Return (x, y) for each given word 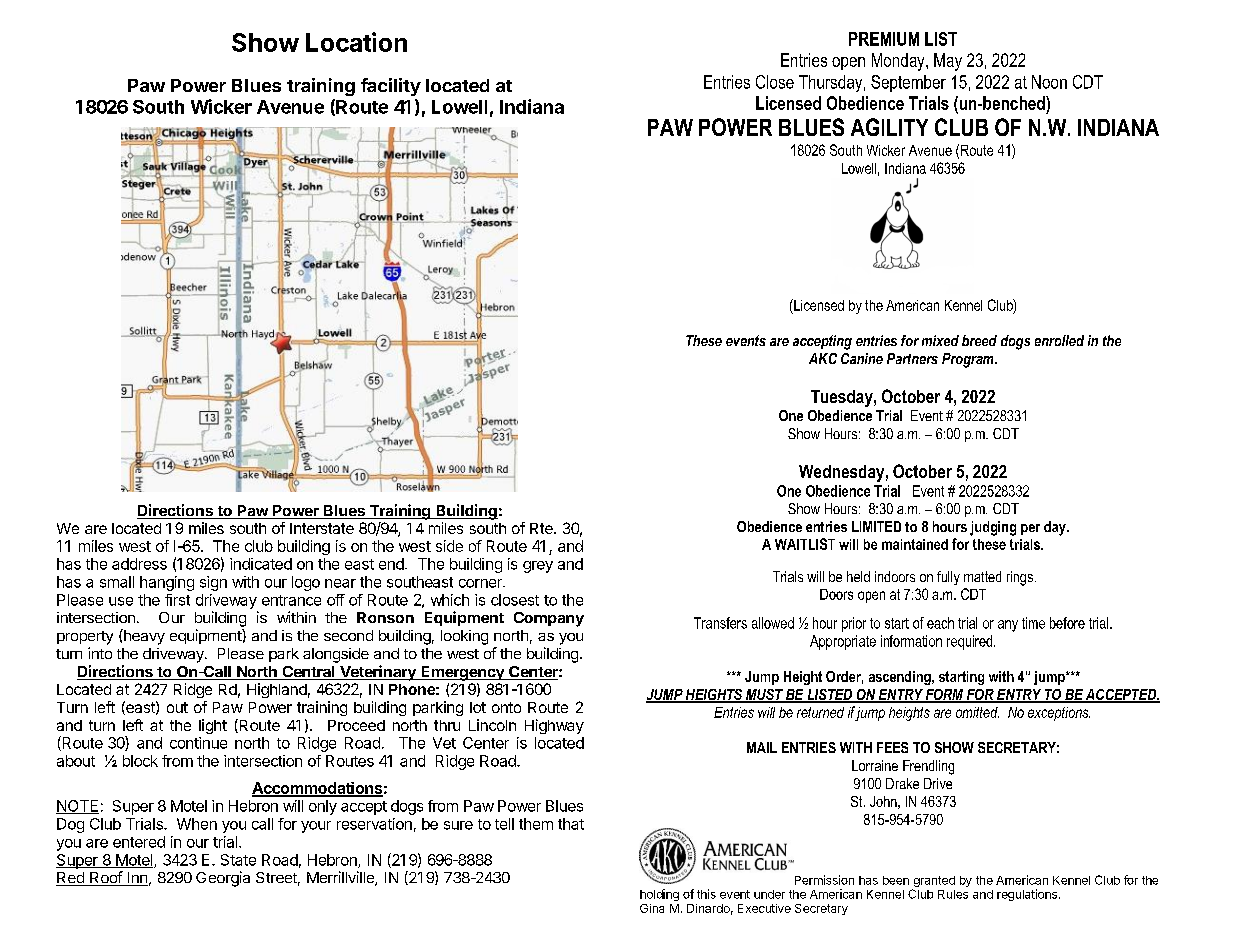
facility (391, 87)
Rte (542, 528)
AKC (823, 358)
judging (993, 528)
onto (506, 707)
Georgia (223, 879)
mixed (940, 340)
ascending (901, 678)
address (139, 564)
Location (356, 42)
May (948, 62)
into (100, 653)
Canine (862, 358)
